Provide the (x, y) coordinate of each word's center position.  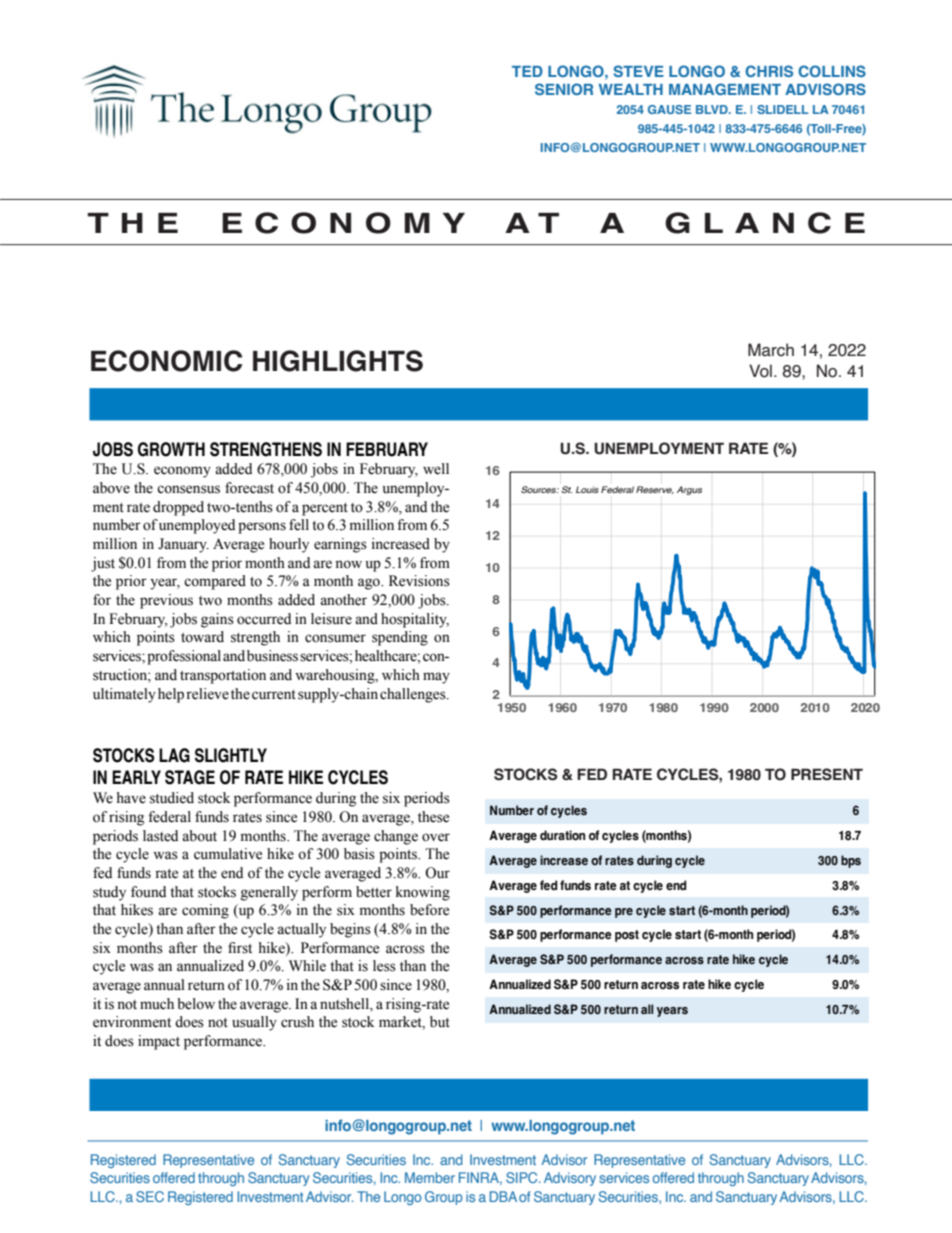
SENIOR (564, 89)
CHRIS (769, 71)
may (436, 678)
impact (159, 1042)
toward (202, 637)
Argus (689, 490)
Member (430, 1177)
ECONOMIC (166, 361)
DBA (503, 1196)
